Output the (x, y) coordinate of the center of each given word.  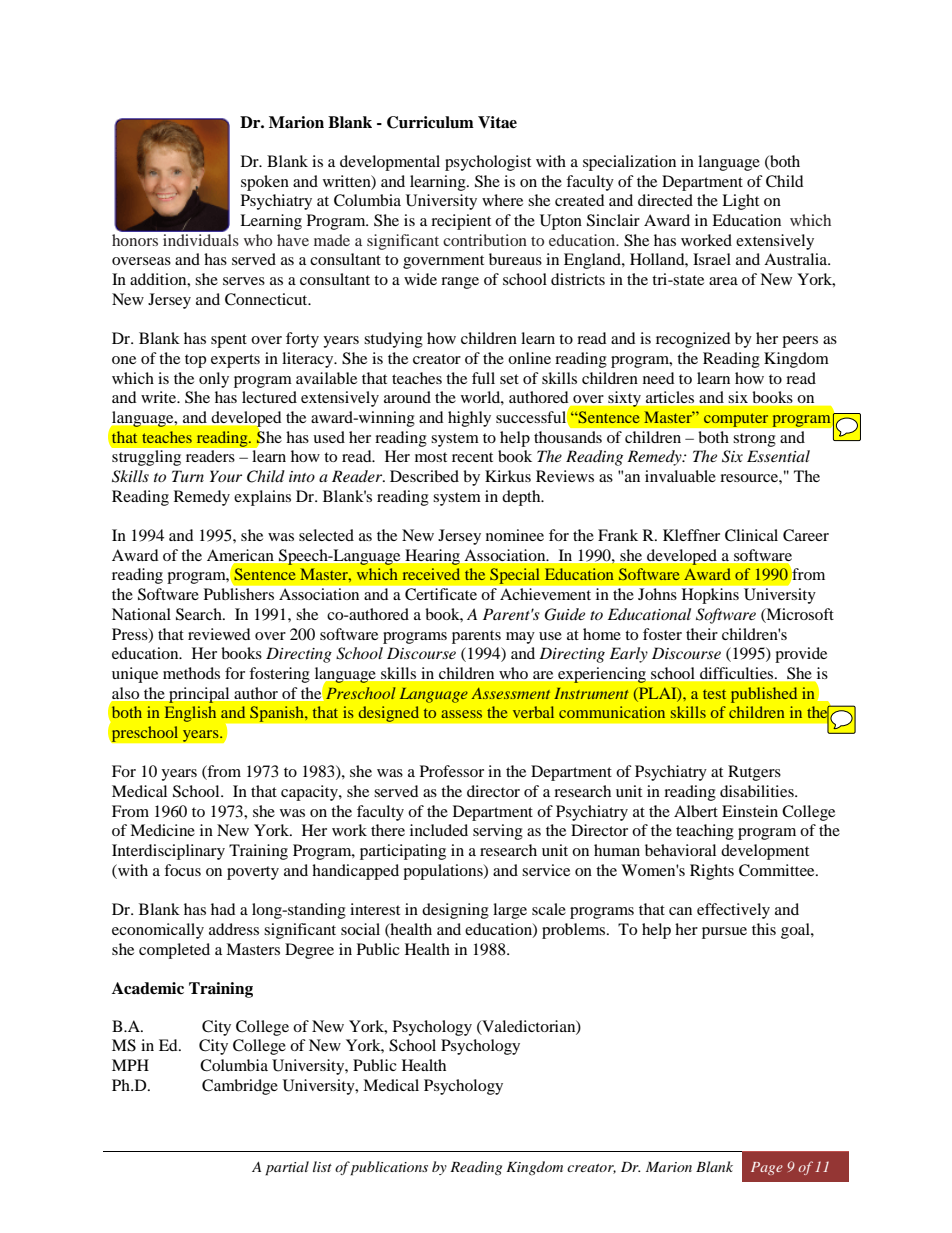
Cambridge (240, 1087)
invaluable (680, 476)
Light (740, 202)
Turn (188, 476)
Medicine (162, 830)
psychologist (488, 163)
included (439, 830)
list (322, 1166)
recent (472, 457)
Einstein (750, 811)
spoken (265, 183)
